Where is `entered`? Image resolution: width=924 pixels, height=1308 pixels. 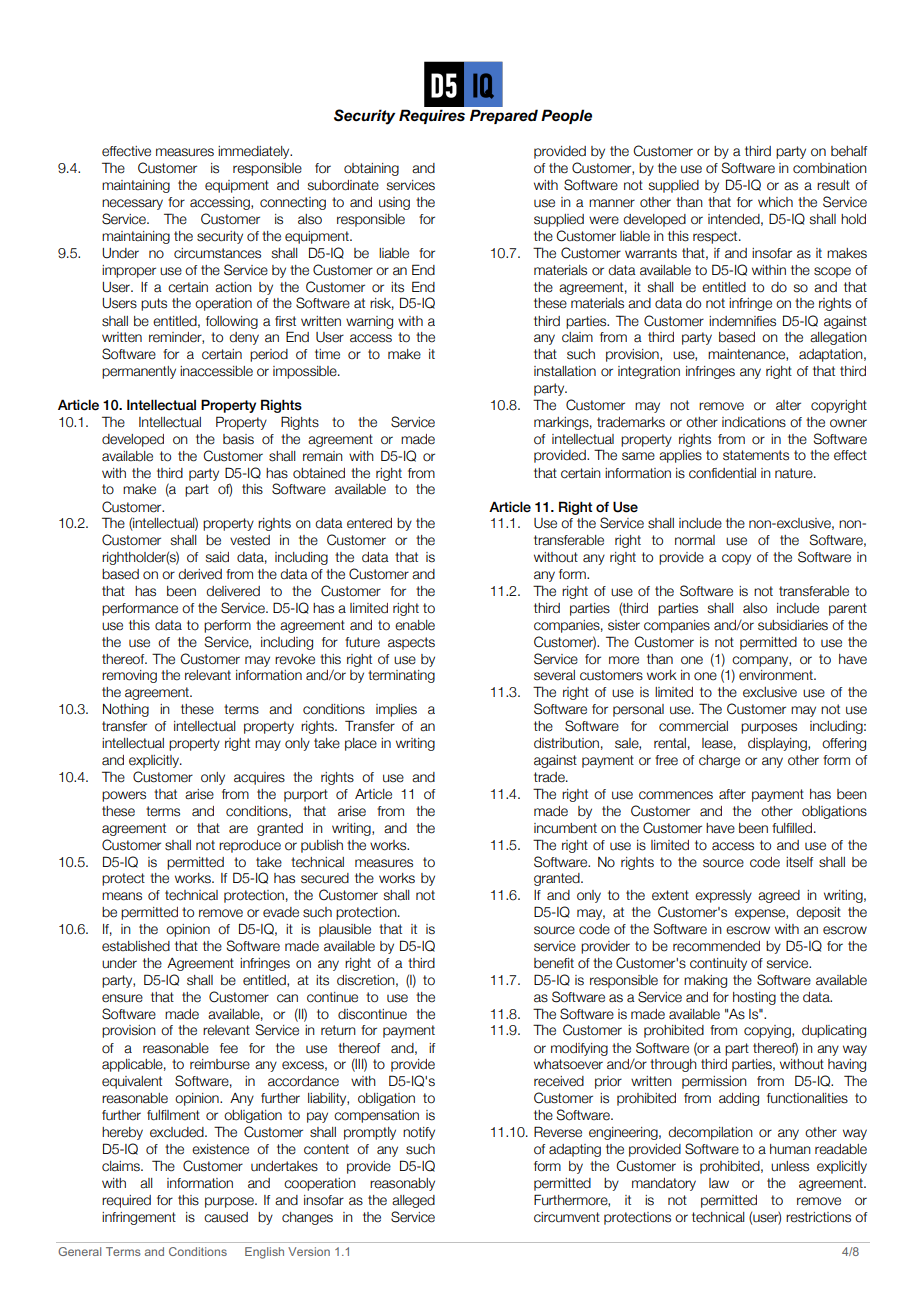 entered is located at coordinates (369, 523).
